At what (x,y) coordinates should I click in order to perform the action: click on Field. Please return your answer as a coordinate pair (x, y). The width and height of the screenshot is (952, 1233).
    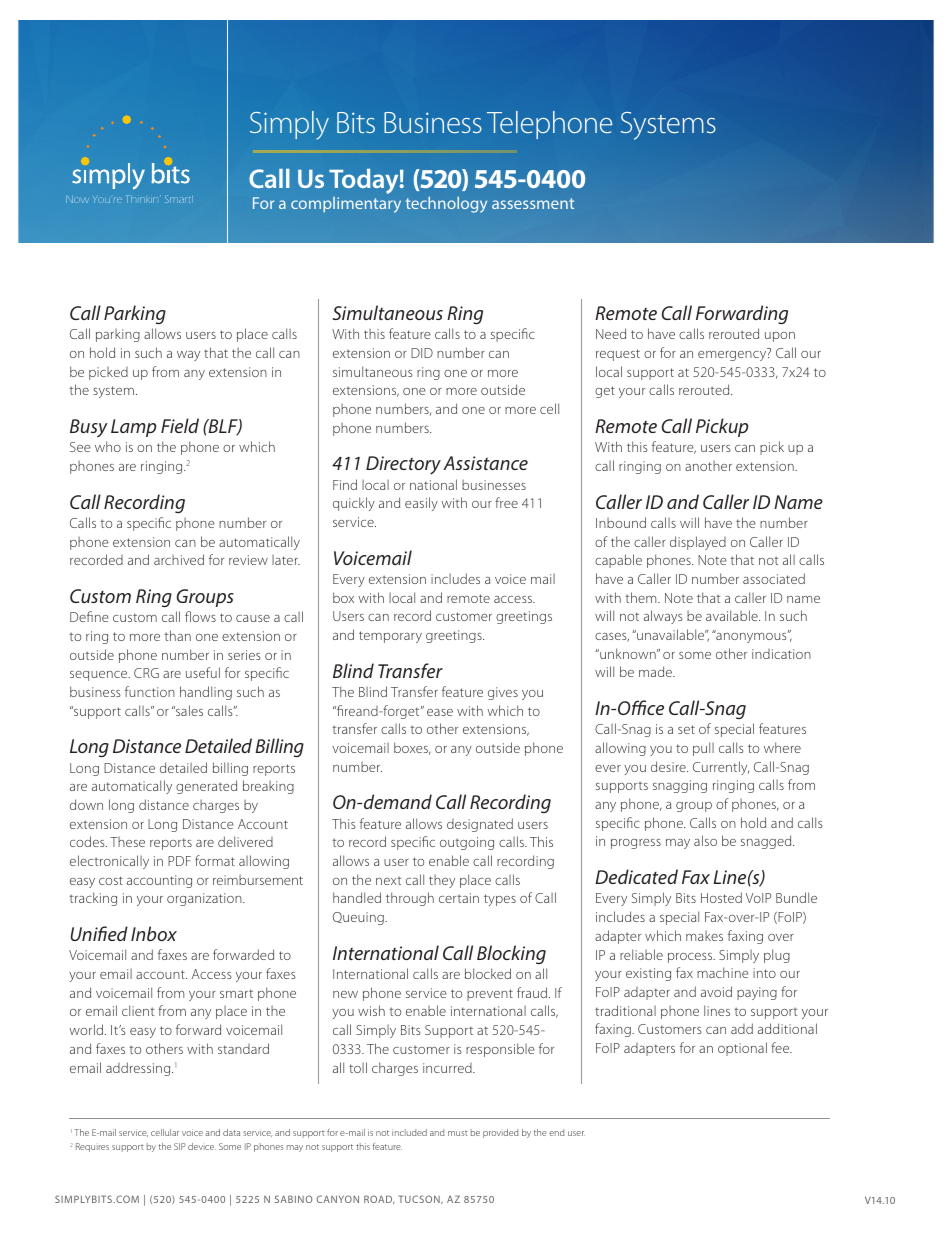
    Looking at the image, I should click on (180, 425).
